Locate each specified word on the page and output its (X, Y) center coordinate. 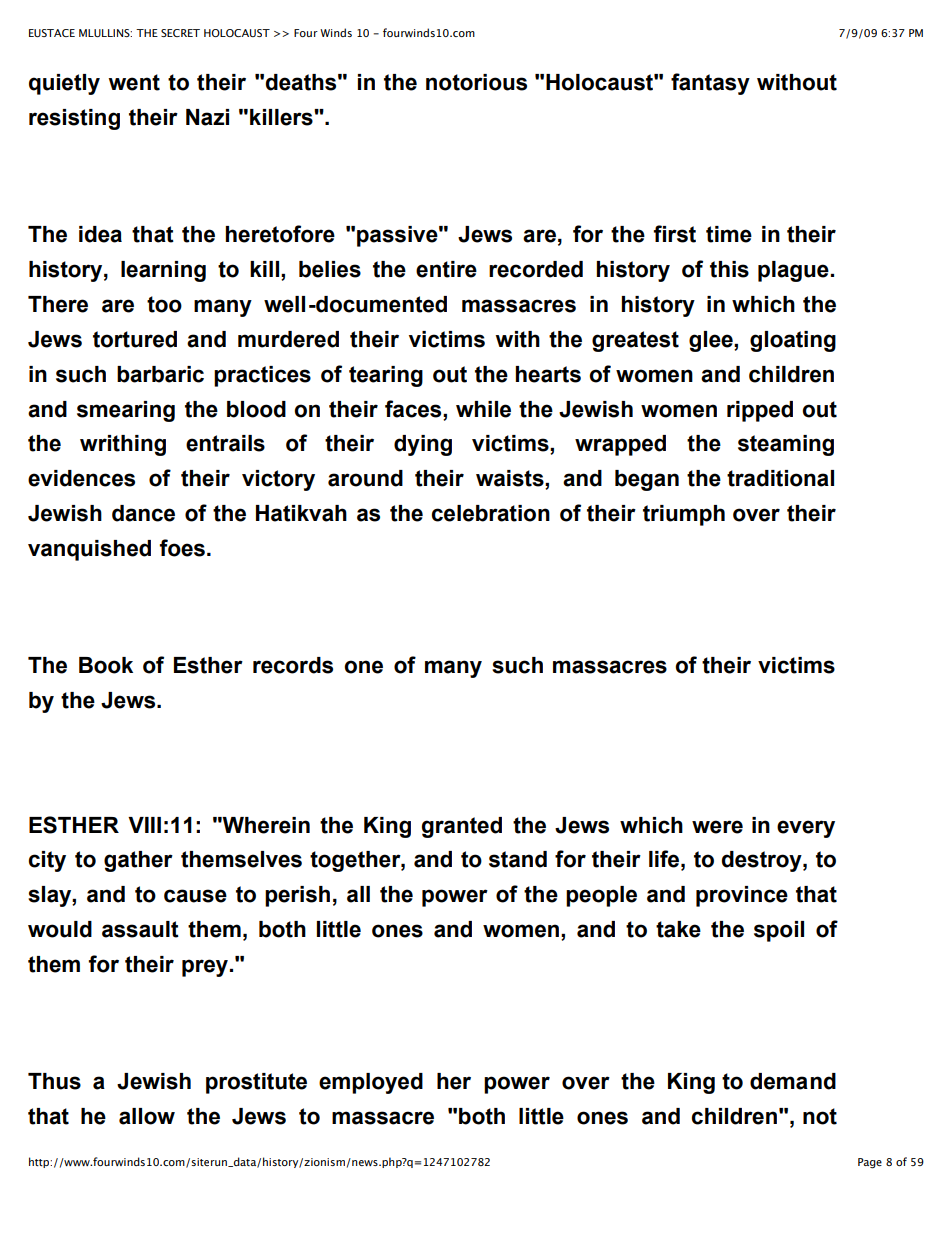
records (293, 665)
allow (147, 1116)
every (806, 829)
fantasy (710, 84)
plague (793, 271)
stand (518, 859)
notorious (476, 82)
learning (163, 271)
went (134, 82)
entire (446, 269)
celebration (491, 513)
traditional (780, 478)
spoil (779, 931)
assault (140, 929)
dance (143, 513)
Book (106, 665)
